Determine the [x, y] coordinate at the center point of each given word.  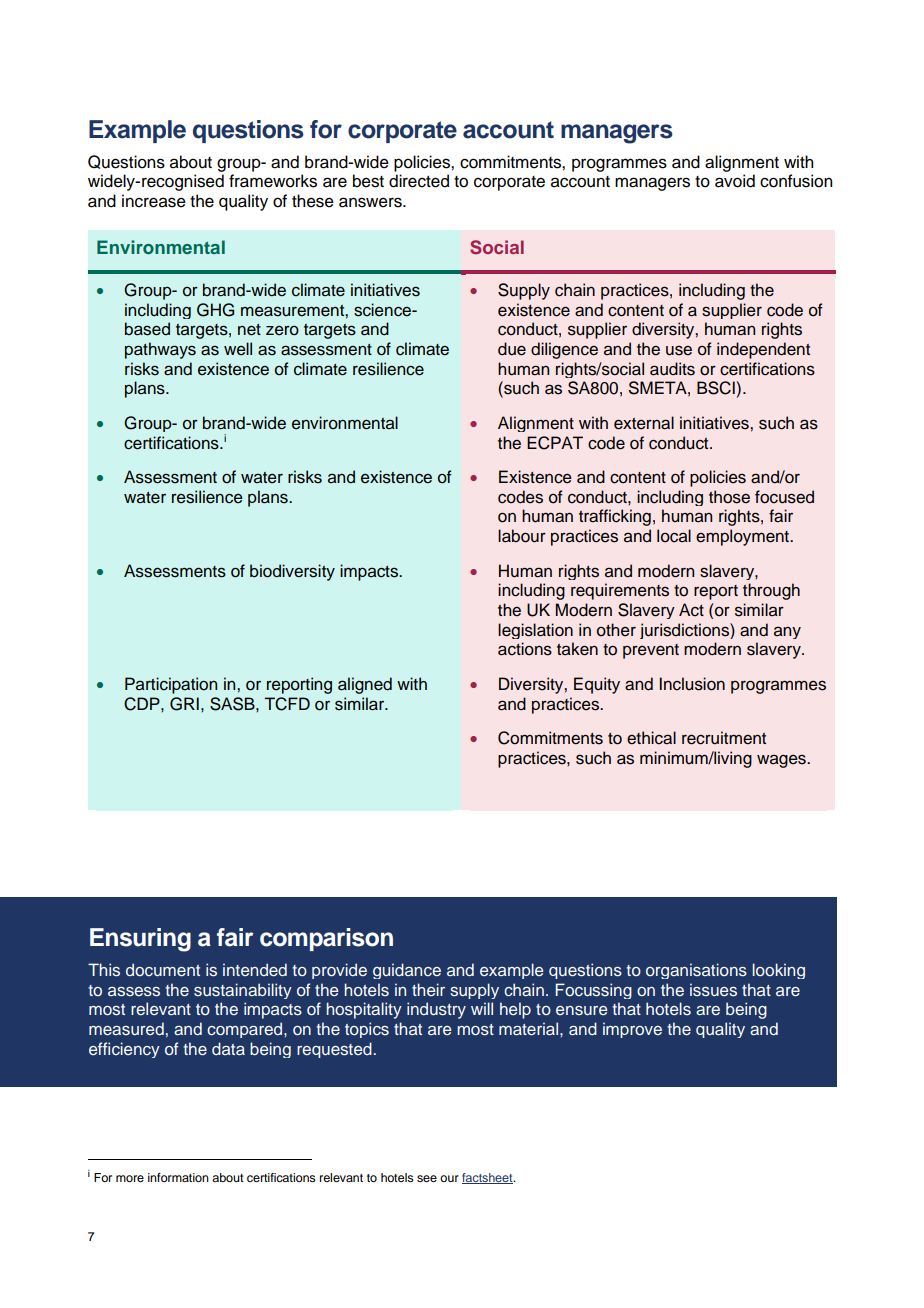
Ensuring [140, 940]
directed [419, 181]
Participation [171, 685]
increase [154, 201]
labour [522, 536]
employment [743, 537]
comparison [326, 939]
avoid [735, 181]
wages [782, 761]
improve [632, 1030]
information [178, 1177]
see [427, 1178]
